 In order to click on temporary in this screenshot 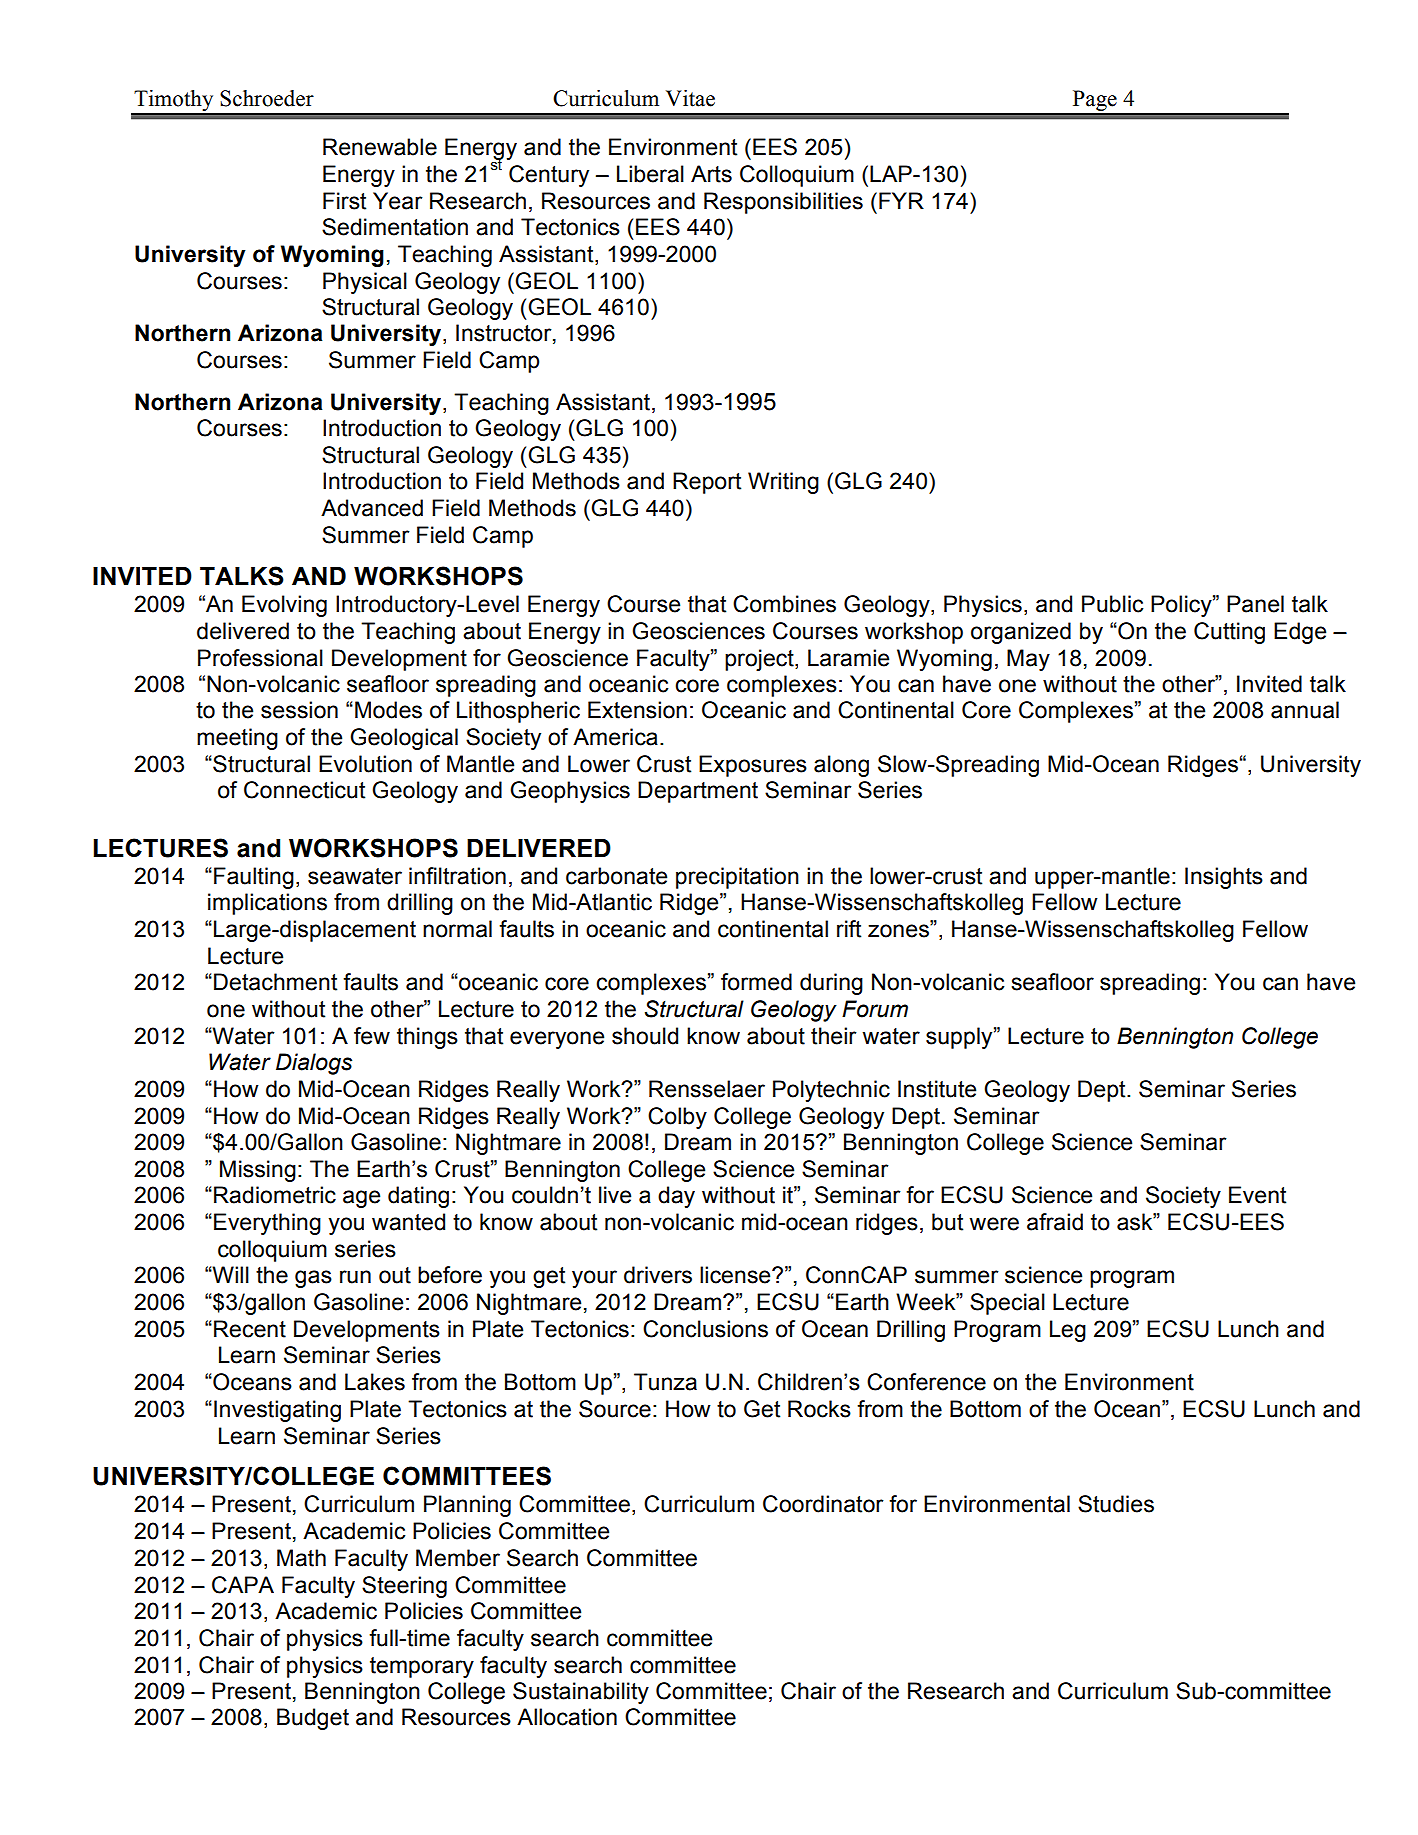, I will do `click(422, 1667)`.
